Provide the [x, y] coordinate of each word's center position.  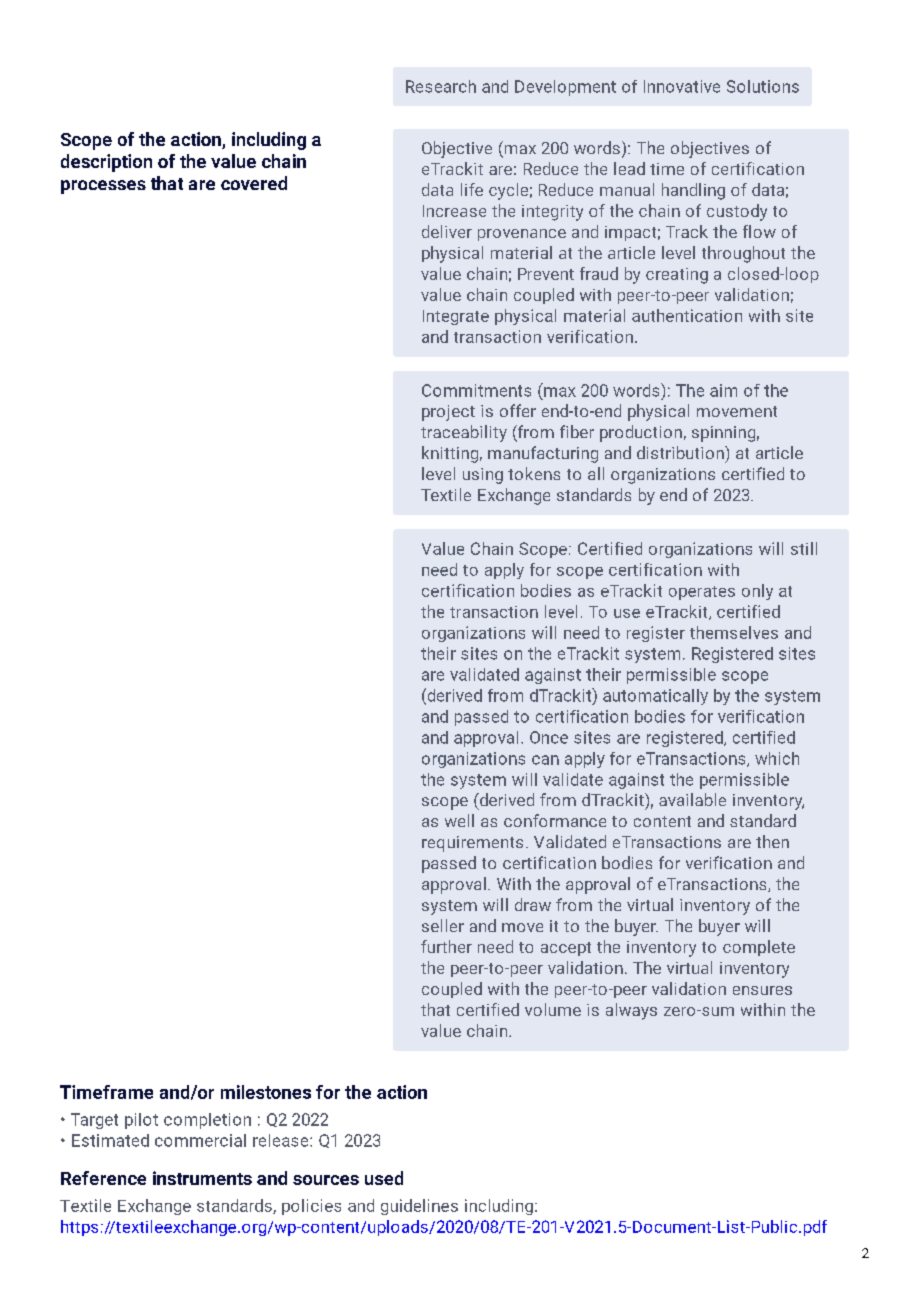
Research [441, 86]
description [106, 163]
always [631, 1011]
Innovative [682, 86]
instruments [202, 1178]
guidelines [419, 1207]
